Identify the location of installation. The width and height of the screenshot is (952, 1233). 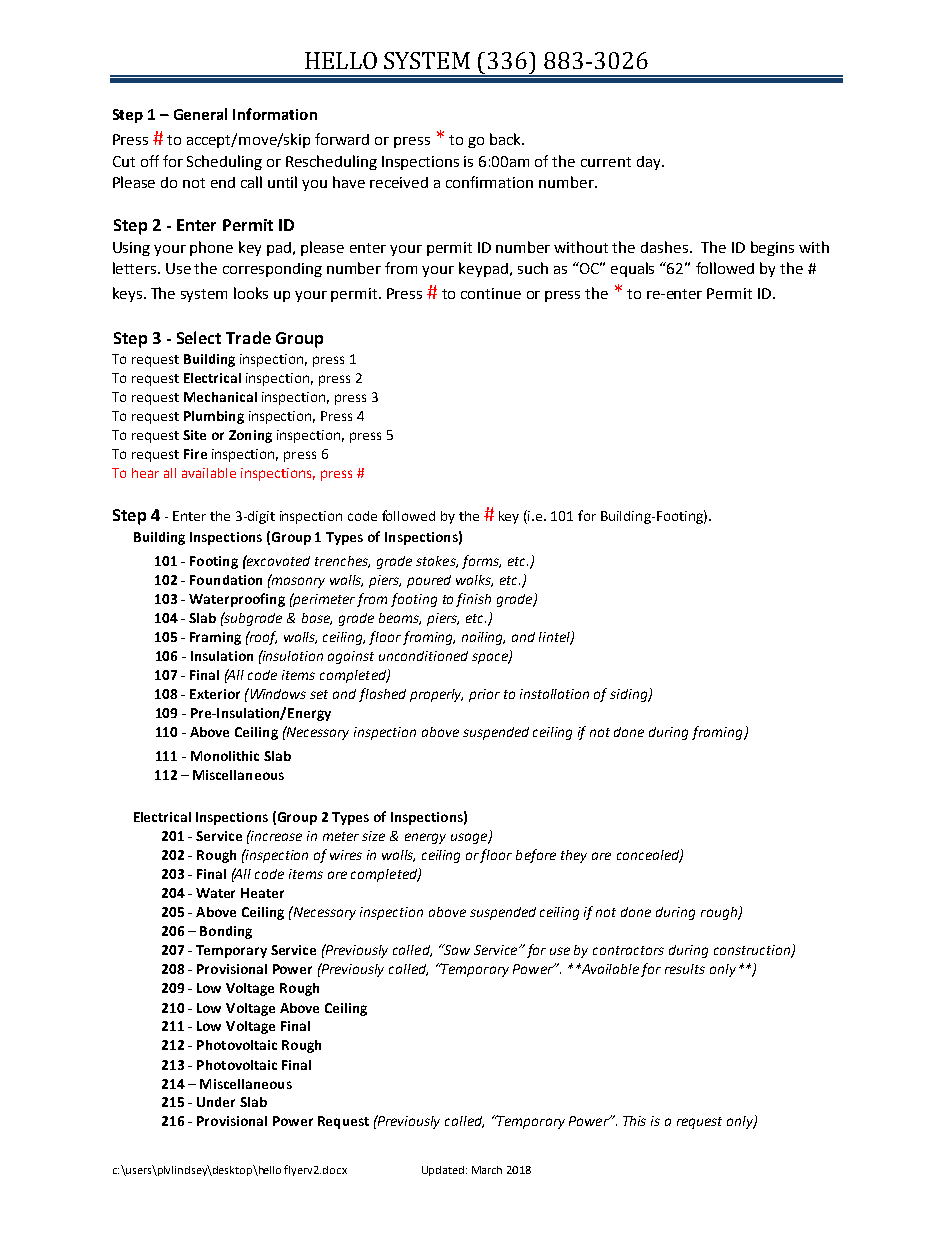
(554, 694).
